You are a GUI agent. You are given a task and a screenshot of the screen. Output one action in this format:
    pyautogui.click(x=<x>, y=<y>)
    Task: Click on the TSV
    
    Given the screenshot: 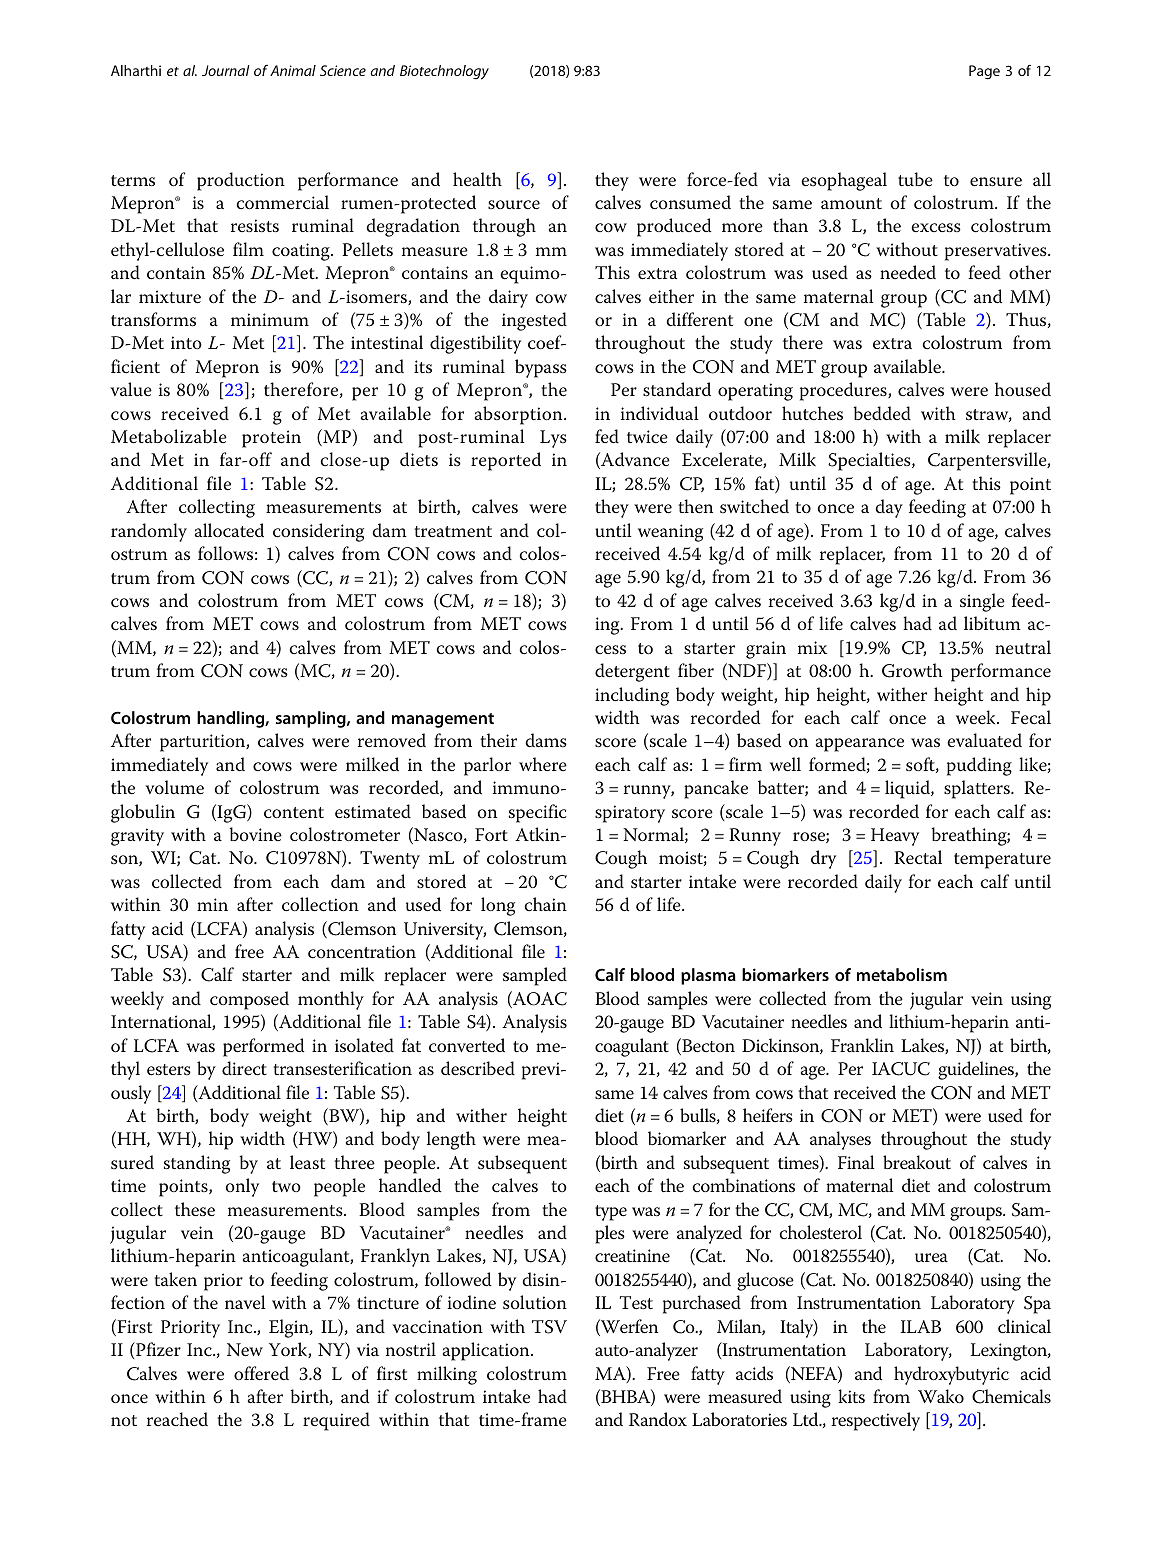 What is the action you would take?
    pyautogui.click(x=549, y=1327)
